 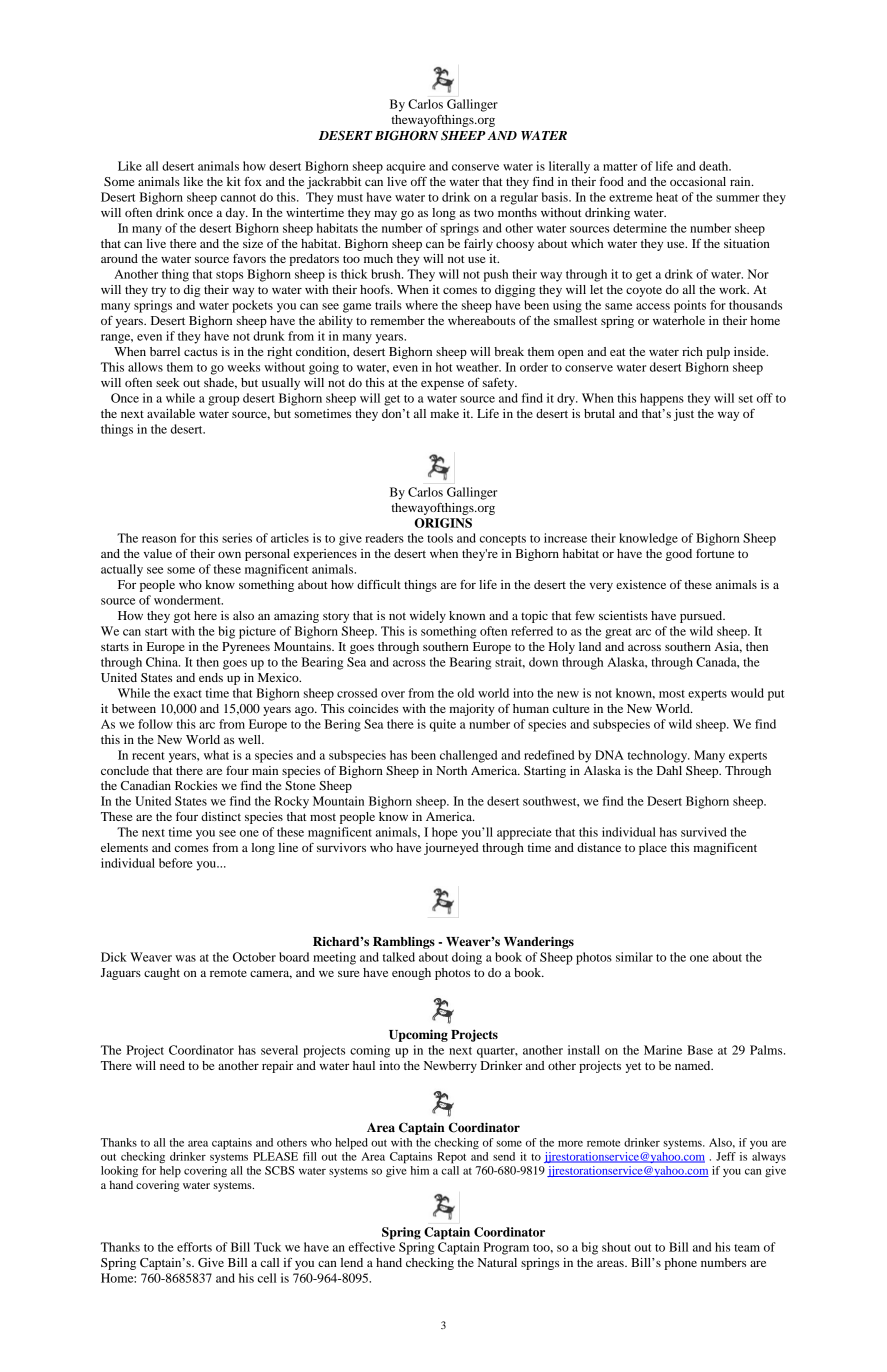 I want to click on two, so click(x=484, y=213).
